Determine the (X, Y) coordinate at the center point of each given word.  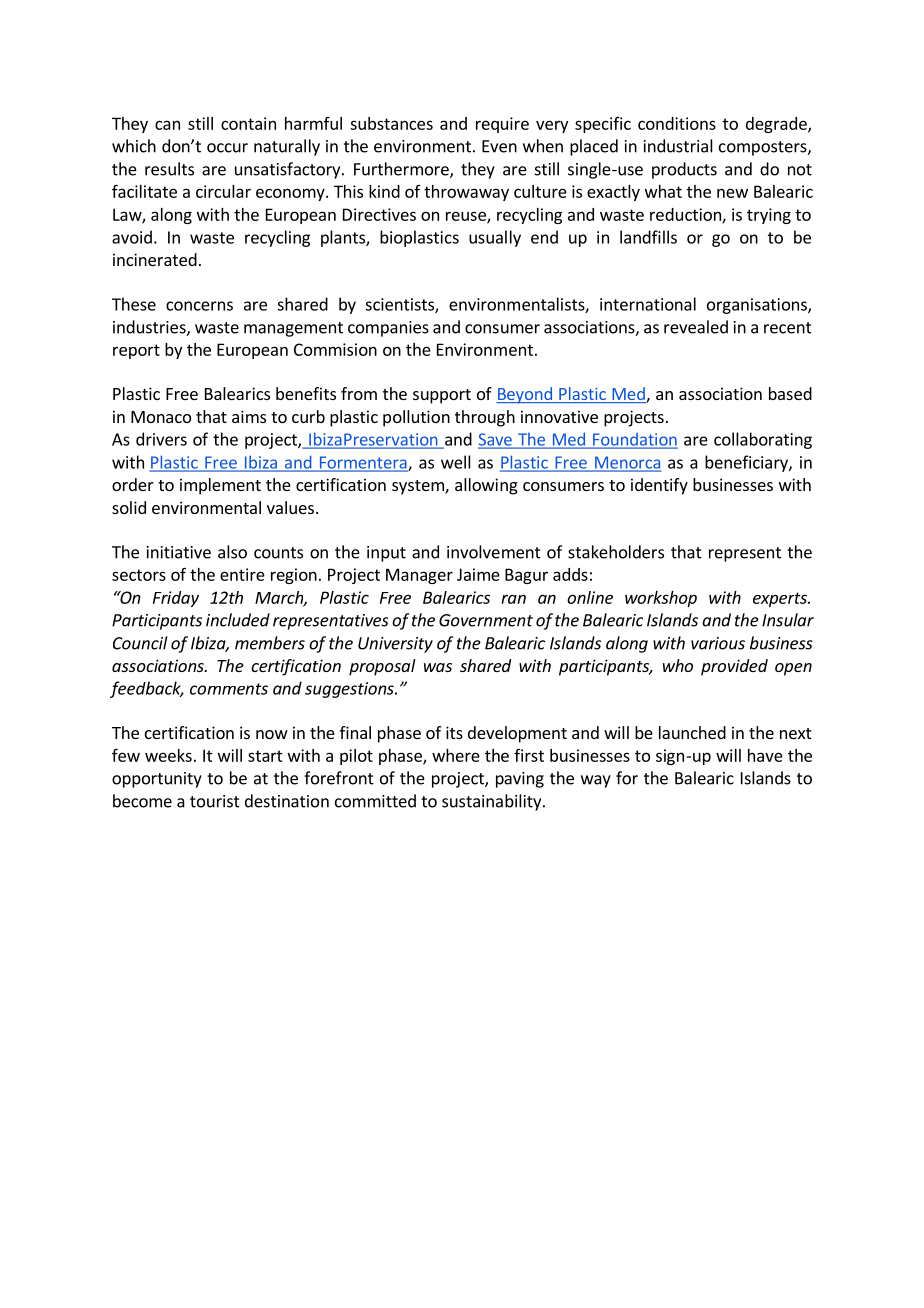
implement (220, 486)
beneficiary (747, 463)
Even (499, 146)
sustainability (493, 802)
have (765, 755)
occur (227, 148)
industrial (678, 146)
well (456, 462)
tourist (215, 801)
